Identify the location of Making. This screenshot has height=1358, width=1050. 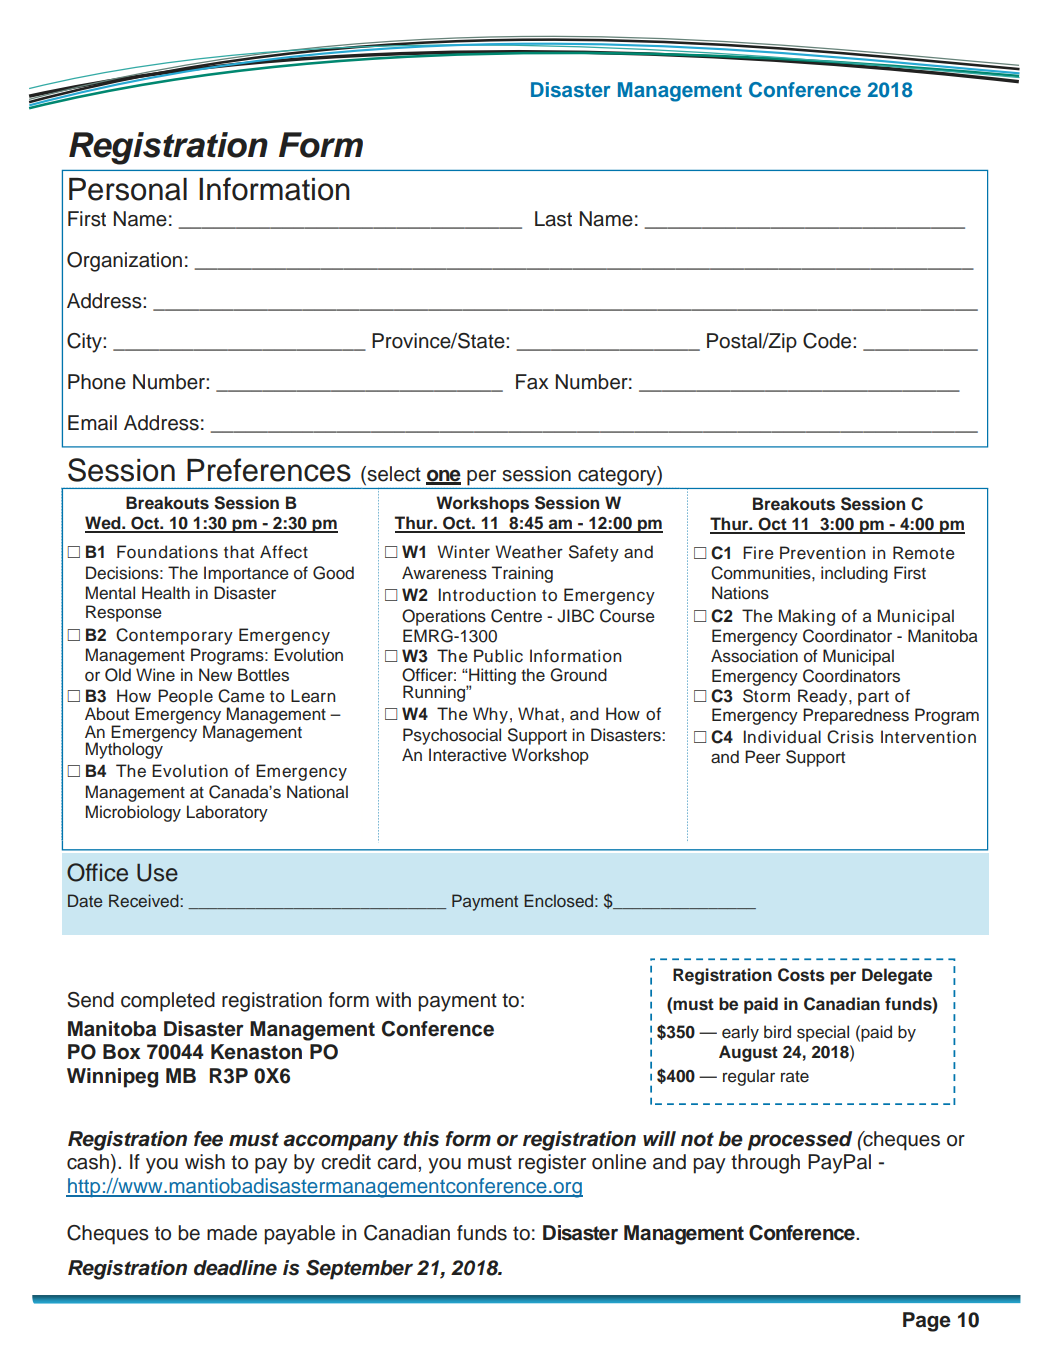
(807, 617).
